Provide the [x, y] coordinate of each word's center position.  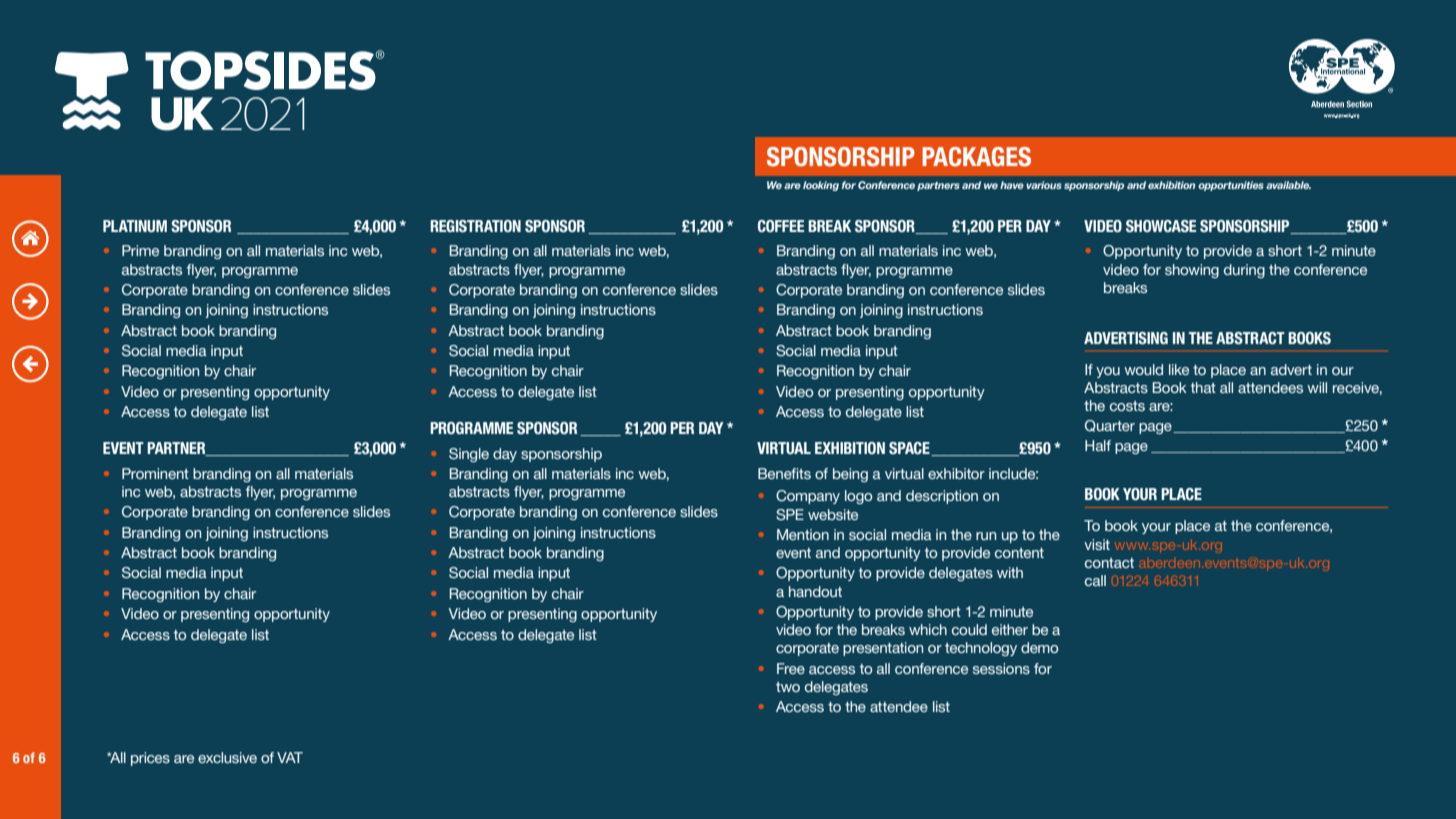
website [833, 514]
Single [469, 455]
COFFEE [781, 226]
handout [815, 591]
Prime [140, 250]
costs [1127, 406]
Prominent [155, 473]
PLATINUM [135, 226]
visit [1097, 544]
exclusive [227, 757]
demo [1039, 647]
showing [1192, 271]
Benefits [784, 473]
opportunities [1231, 186]
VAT [290, 757]
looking [821, 186]
